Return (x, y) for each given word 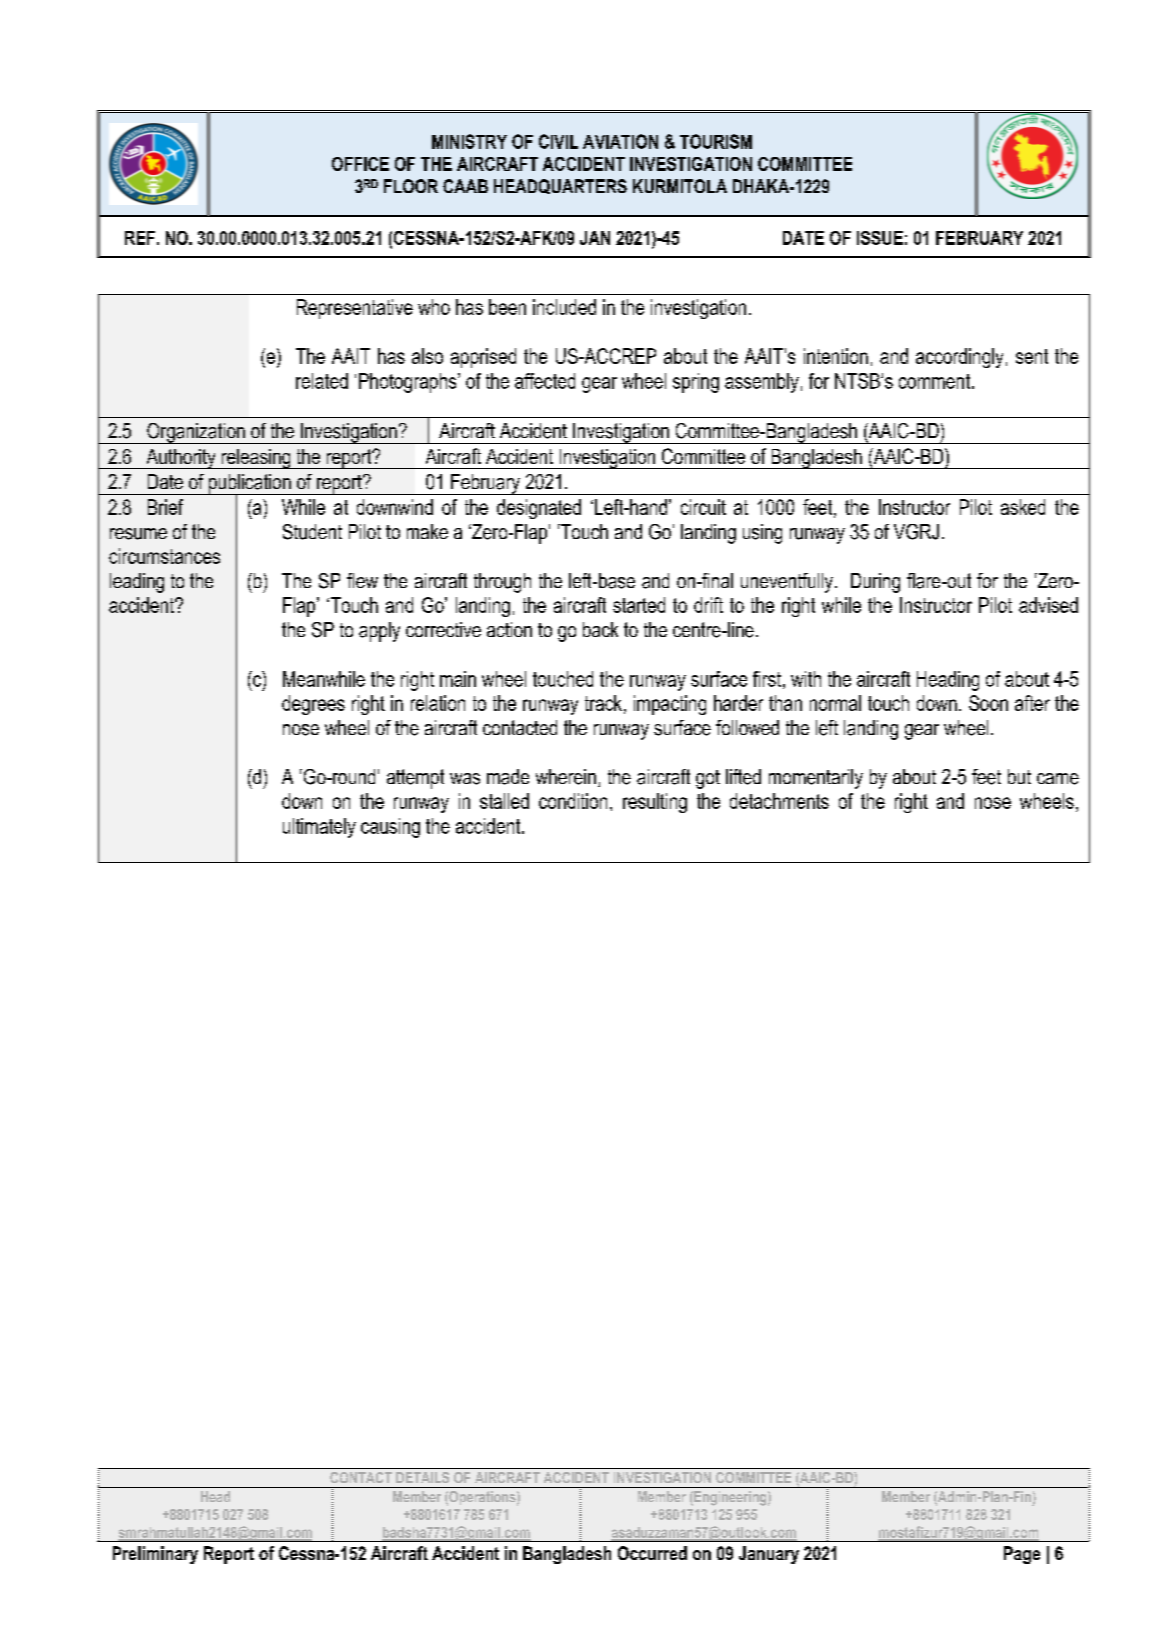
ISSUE (880, 238)
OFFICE (360, 164)
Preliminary (155, 1555)
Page (1022, 1555)
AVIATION (620, 141)
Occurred (652, 1553)
